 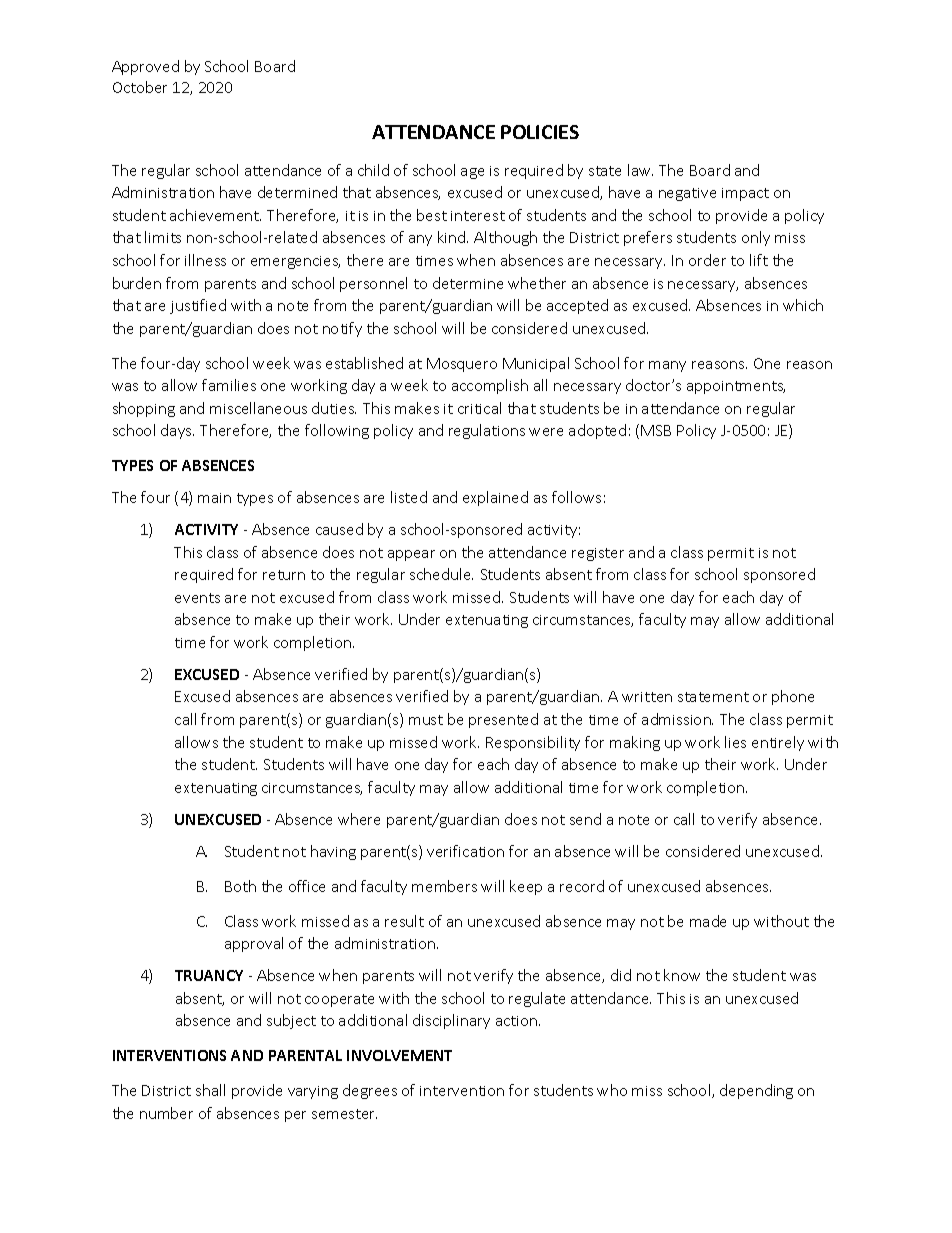 What do you see at coordinates (736, 387) in the image?
I see `appointments` at bounding box center [736, 387].
